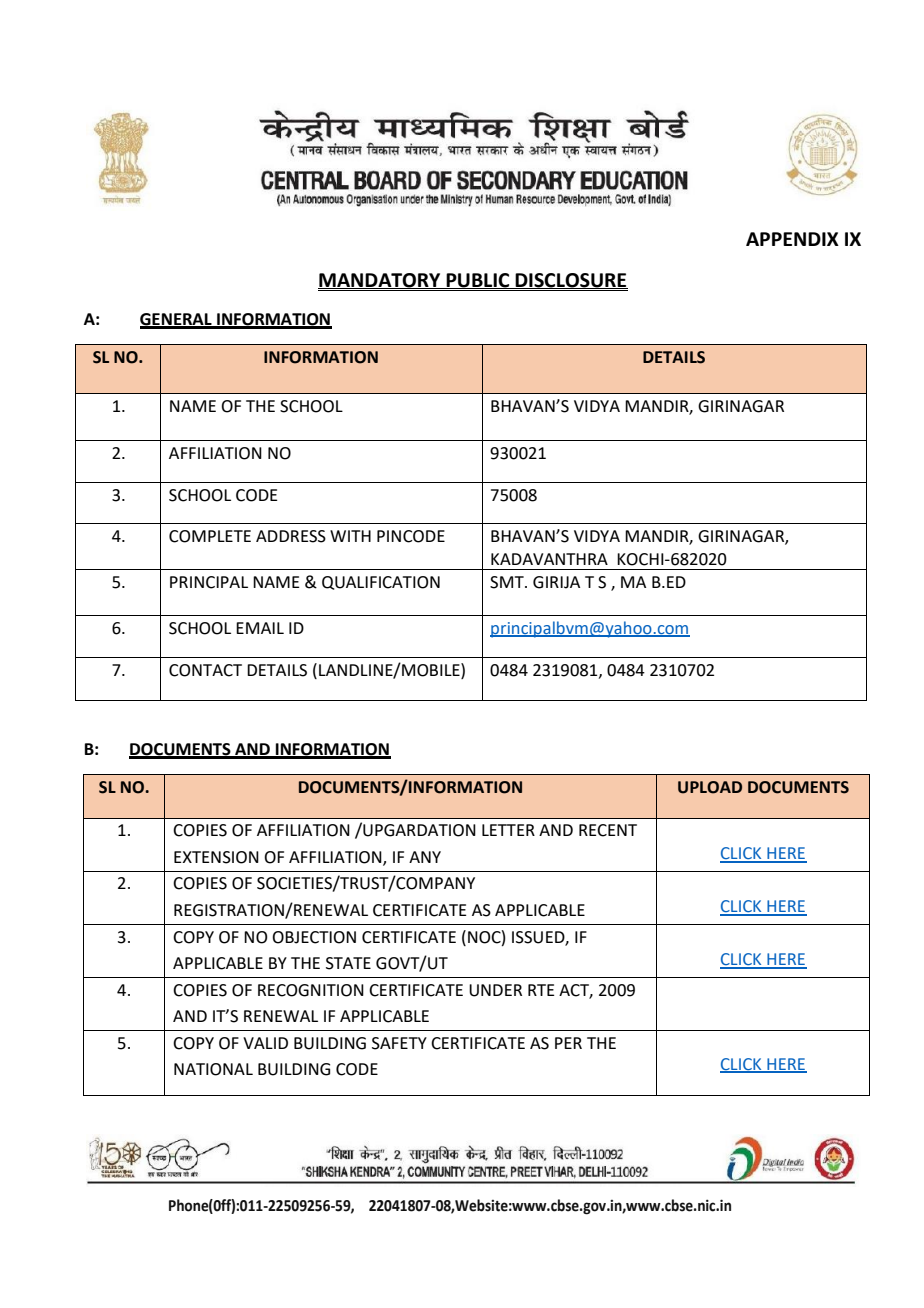 Image resolution: width=924 pixels, height=1308 pixels. I want to click on LETTER, so click(508, 830).
